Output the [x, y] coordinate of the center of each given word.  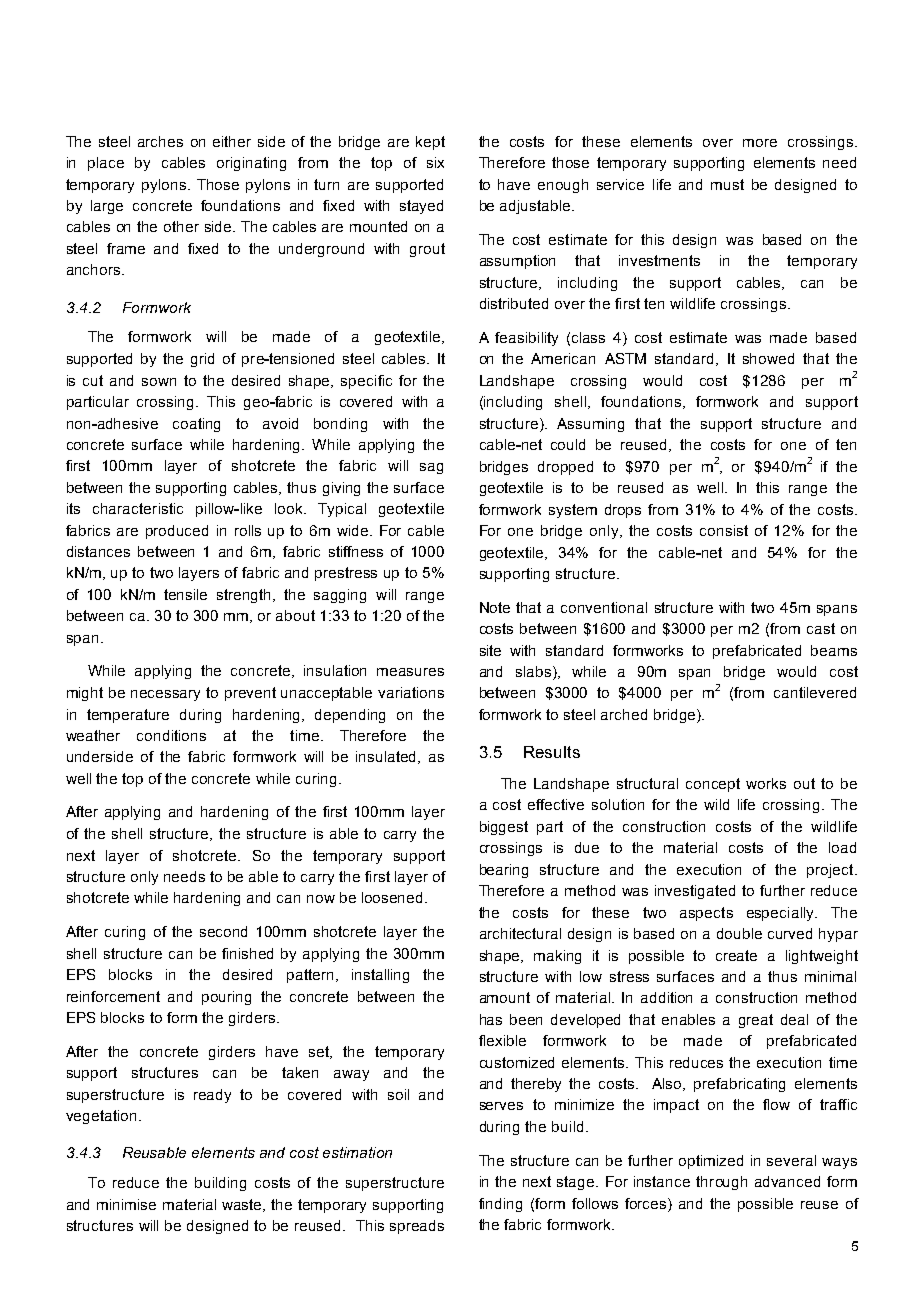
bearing [504, 871]
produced [177, 532]
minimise [126, 1204]
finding [500, 1205]
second [223, 931]
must [727, 184]
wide [354, 530]
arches [160, 141]
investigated [695, 892]
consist [724, 530]
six [435, 162]
